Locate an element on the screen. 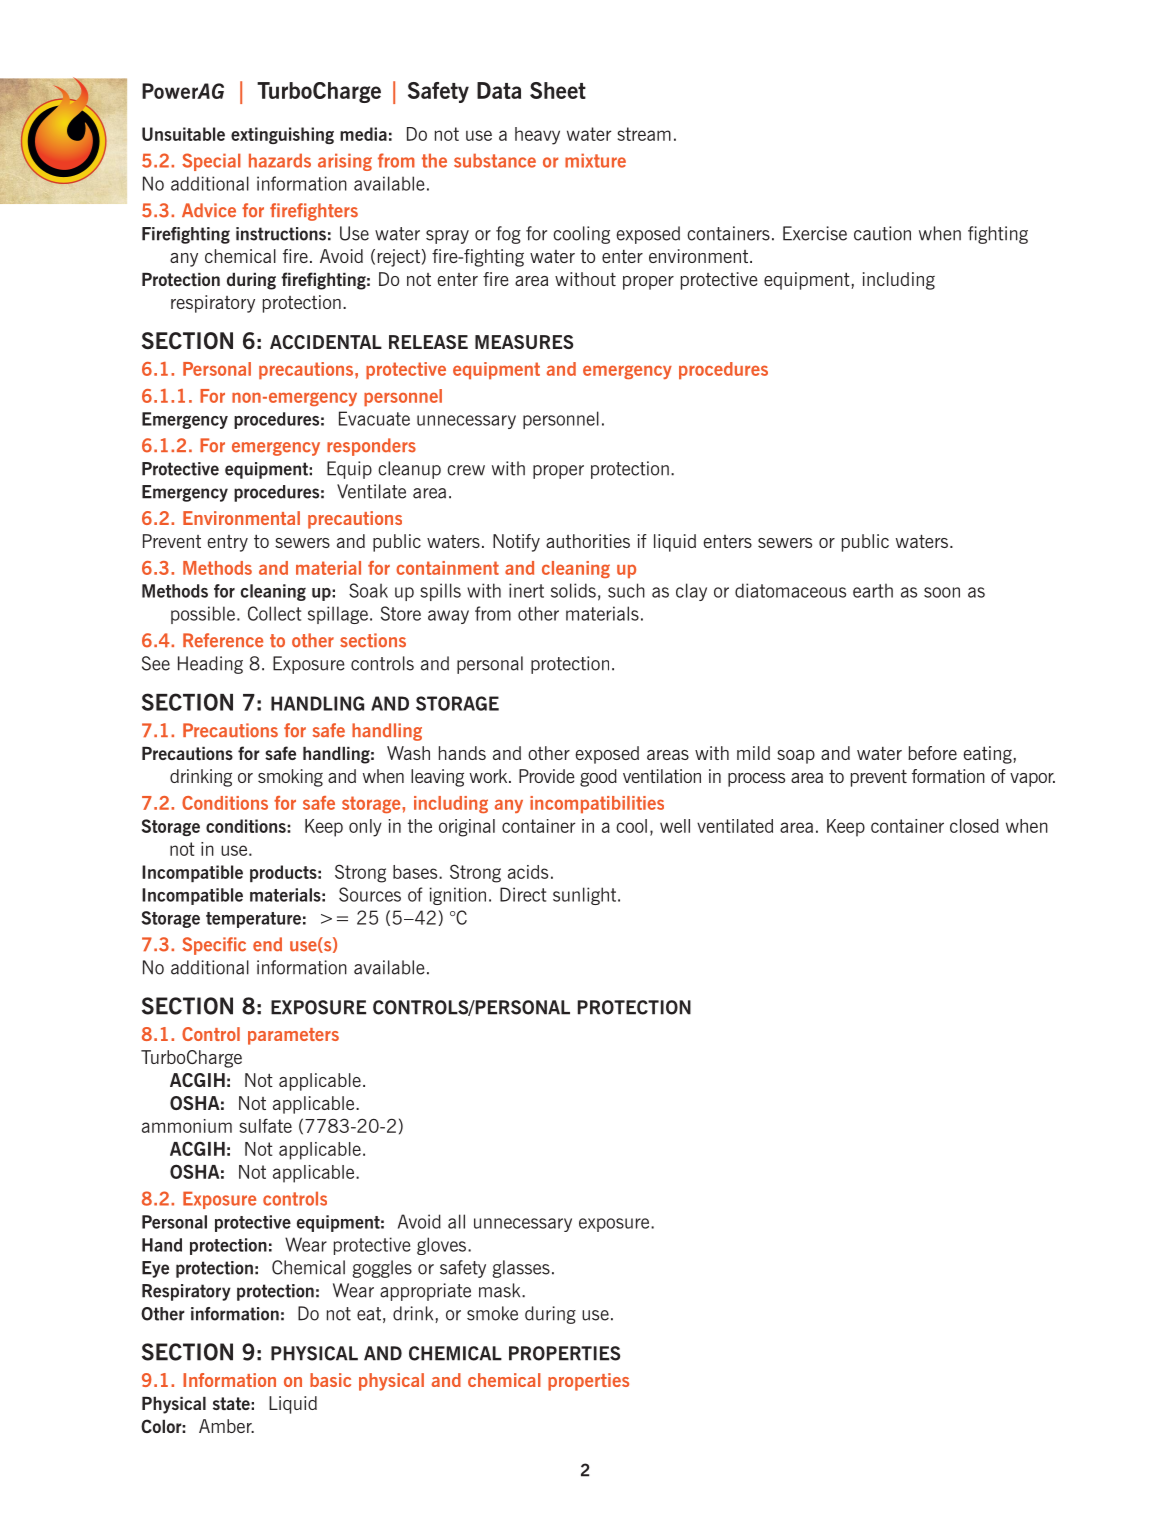  responders is located at coordinates (371, 447).
